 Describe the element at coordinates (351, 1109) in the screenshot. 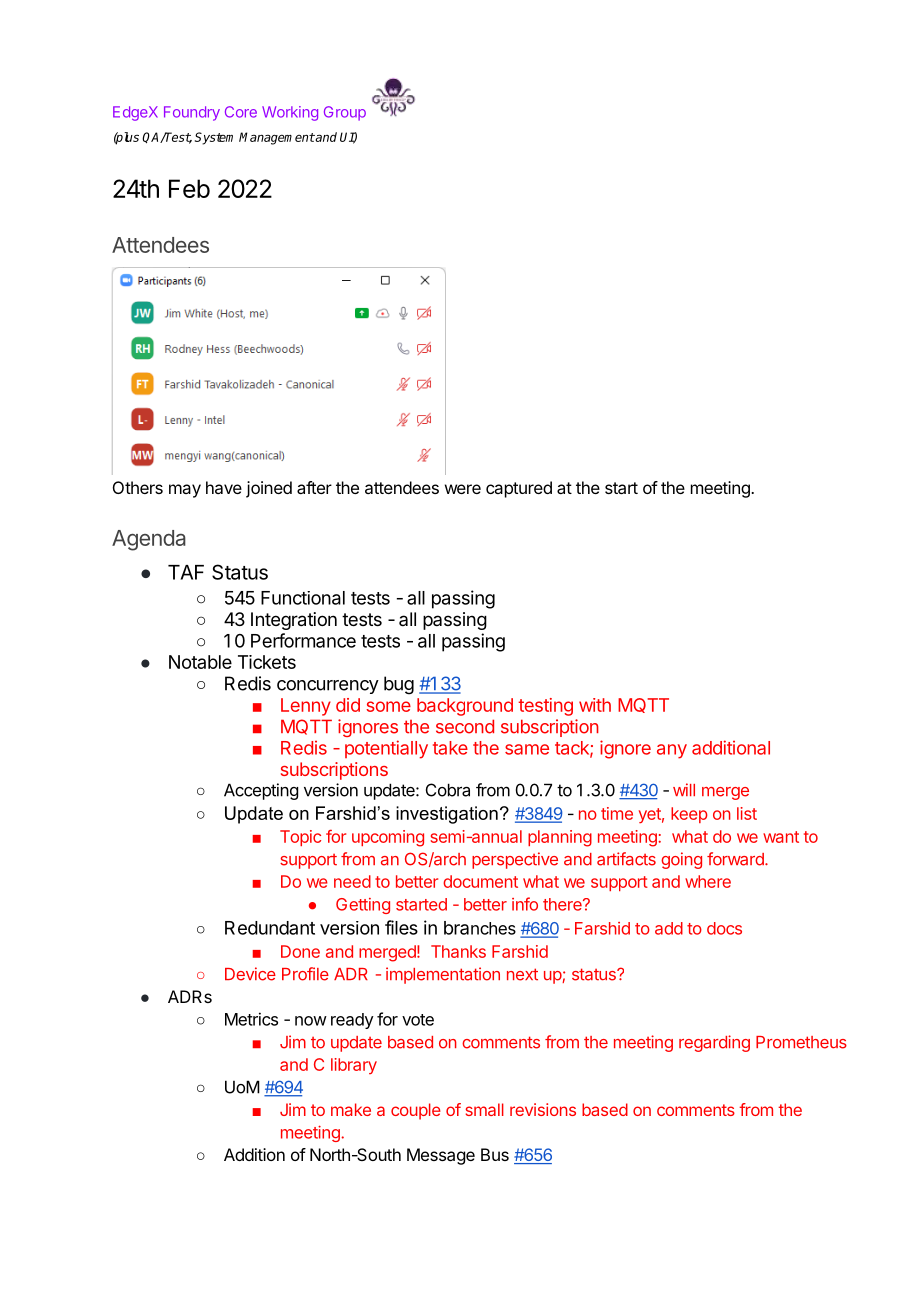

I see `make` at that location.
